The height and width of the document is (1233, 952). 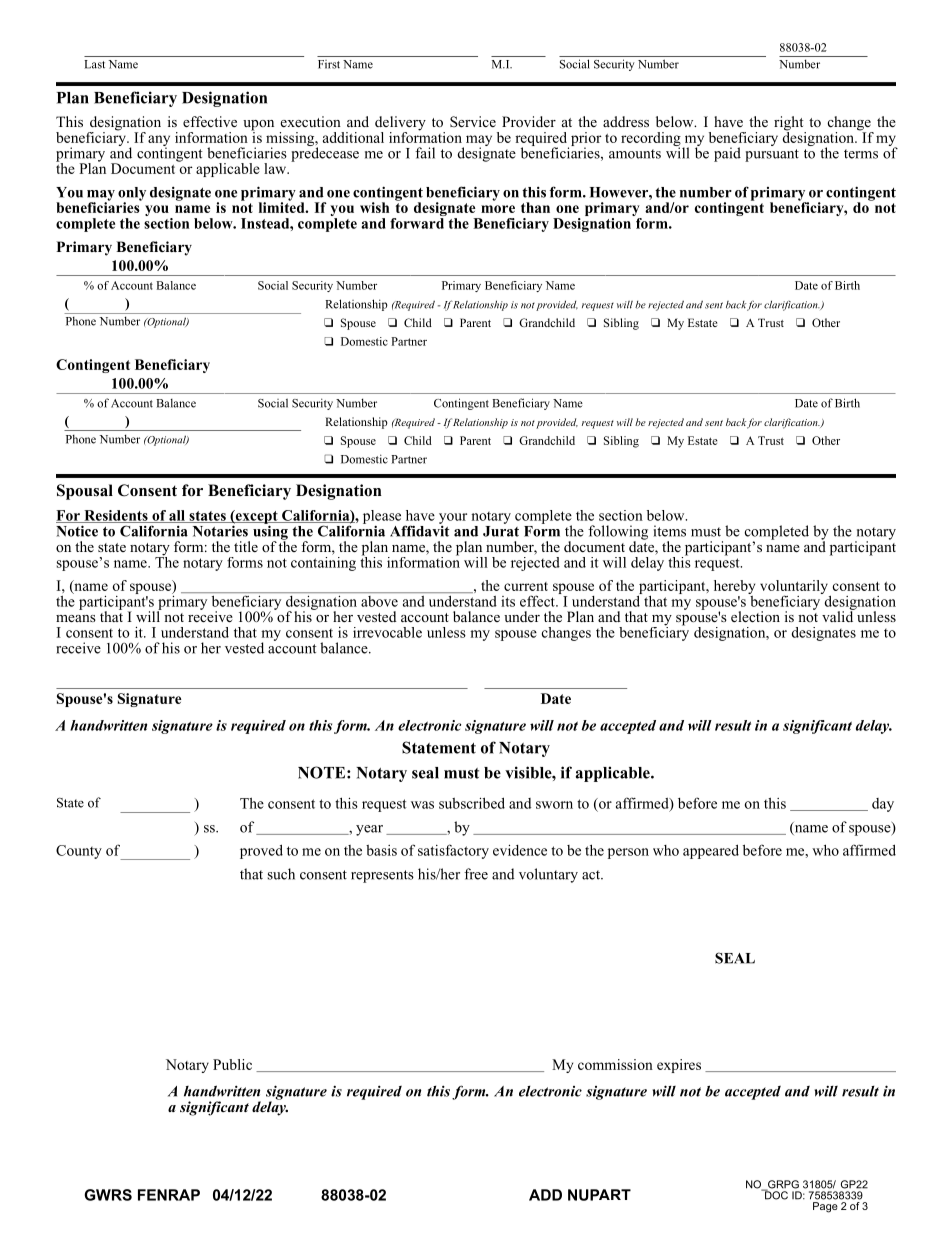 I want to click on election, so click(x=755, y=616).
